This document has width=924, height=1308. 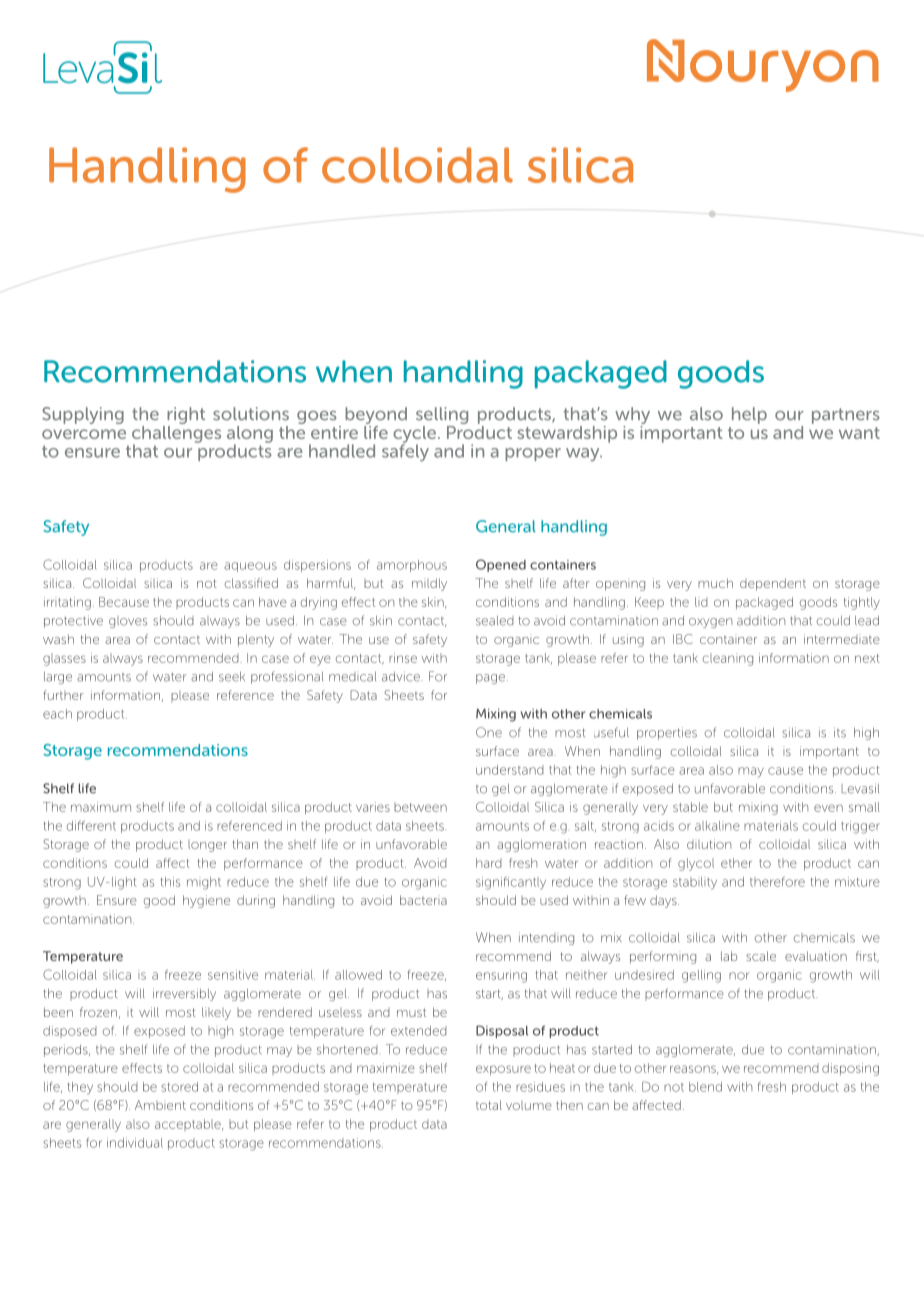 I want to click on therefore, so click(x=777, y=881).
